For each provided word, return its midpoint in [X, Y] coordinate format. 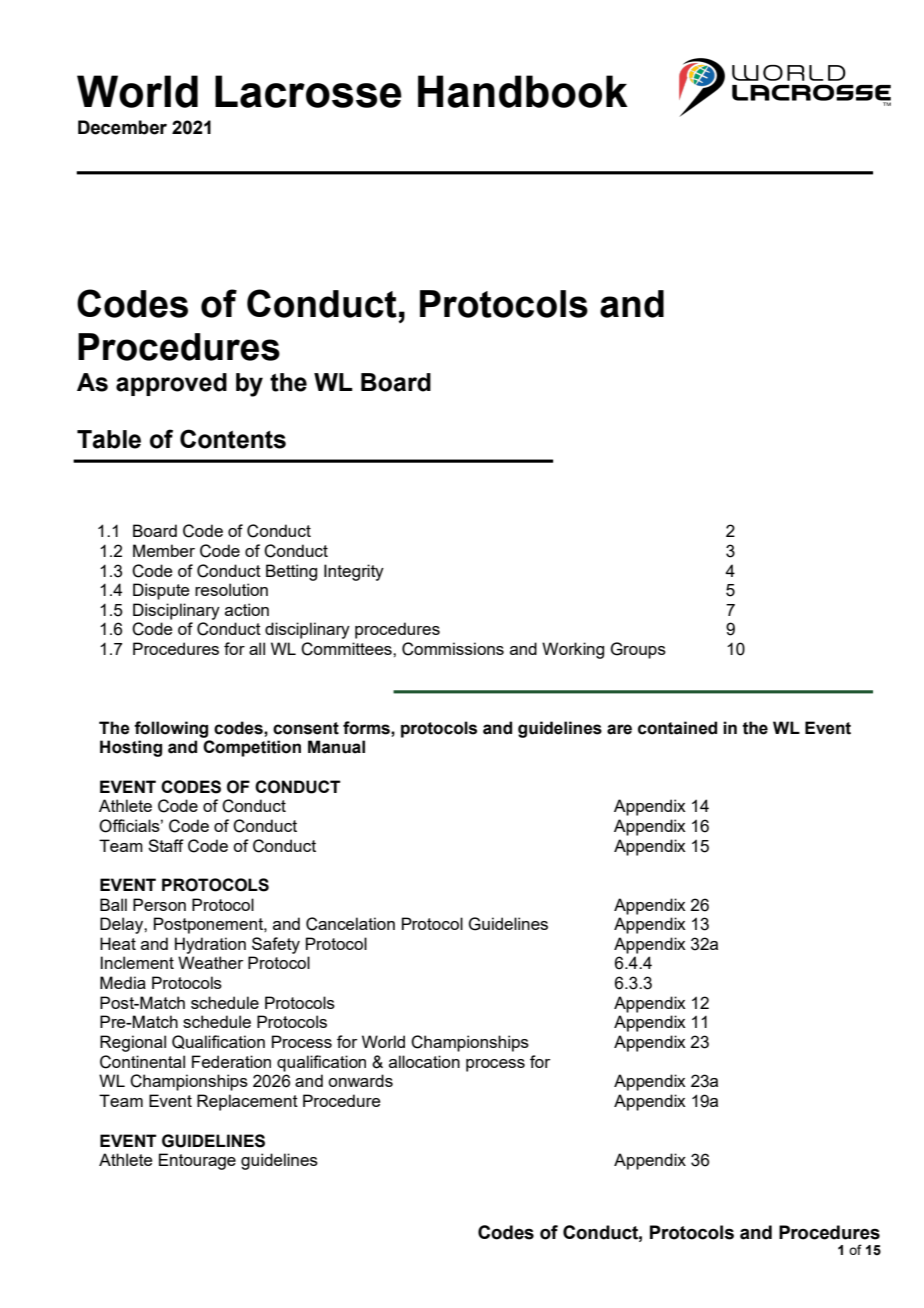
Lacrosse [308, 91]
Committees [347, 649]
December [122, 127]
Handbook [523, 91]
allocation [424, 1061]
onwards [360, 1080]
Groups [638, 650]
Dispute [161, 591]
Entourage [197, 1161]
